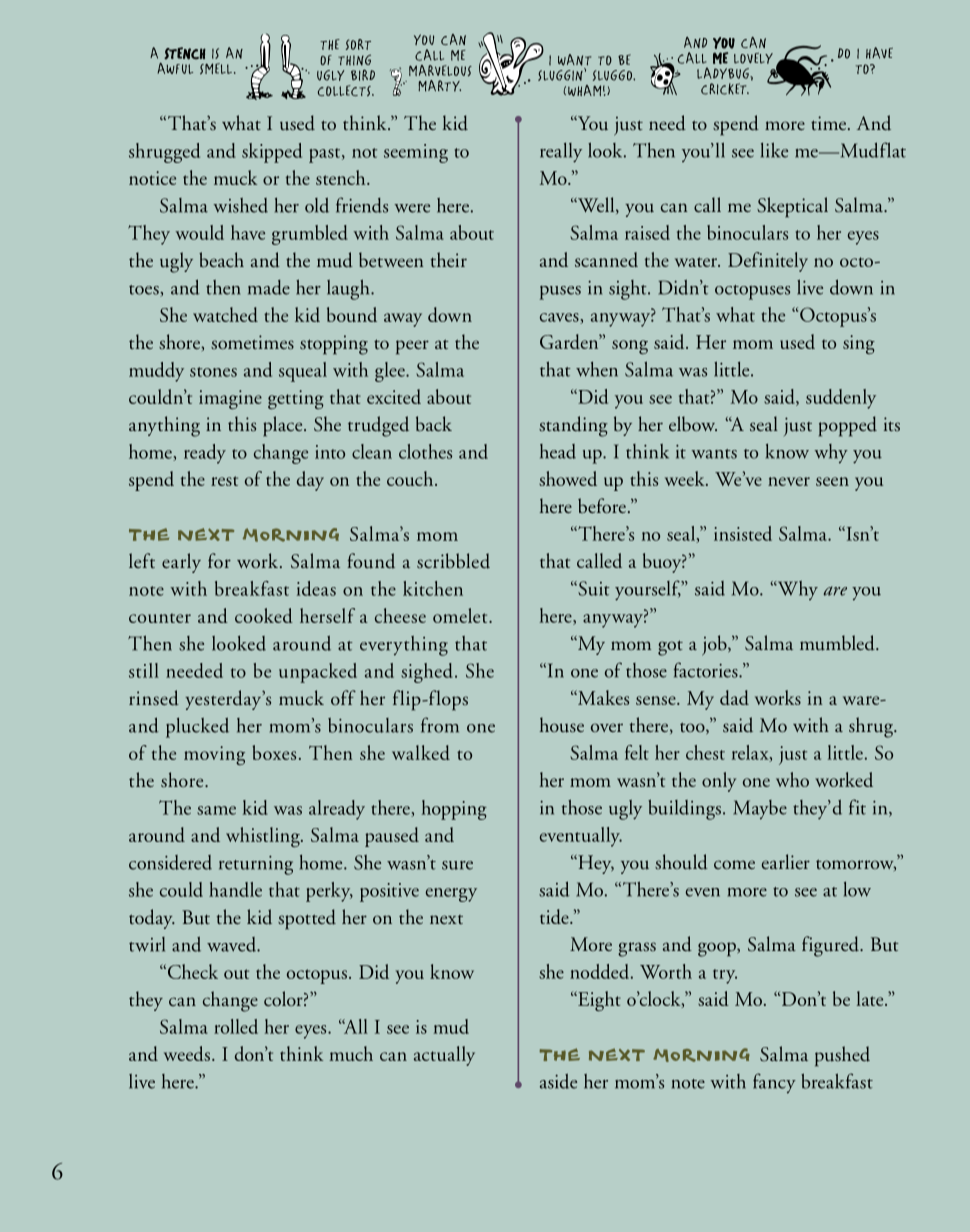 This screenshot has width=970, height=1232. Describe the element at coordinates (560, 318) in the screenshot. I see `caves` at that location.
